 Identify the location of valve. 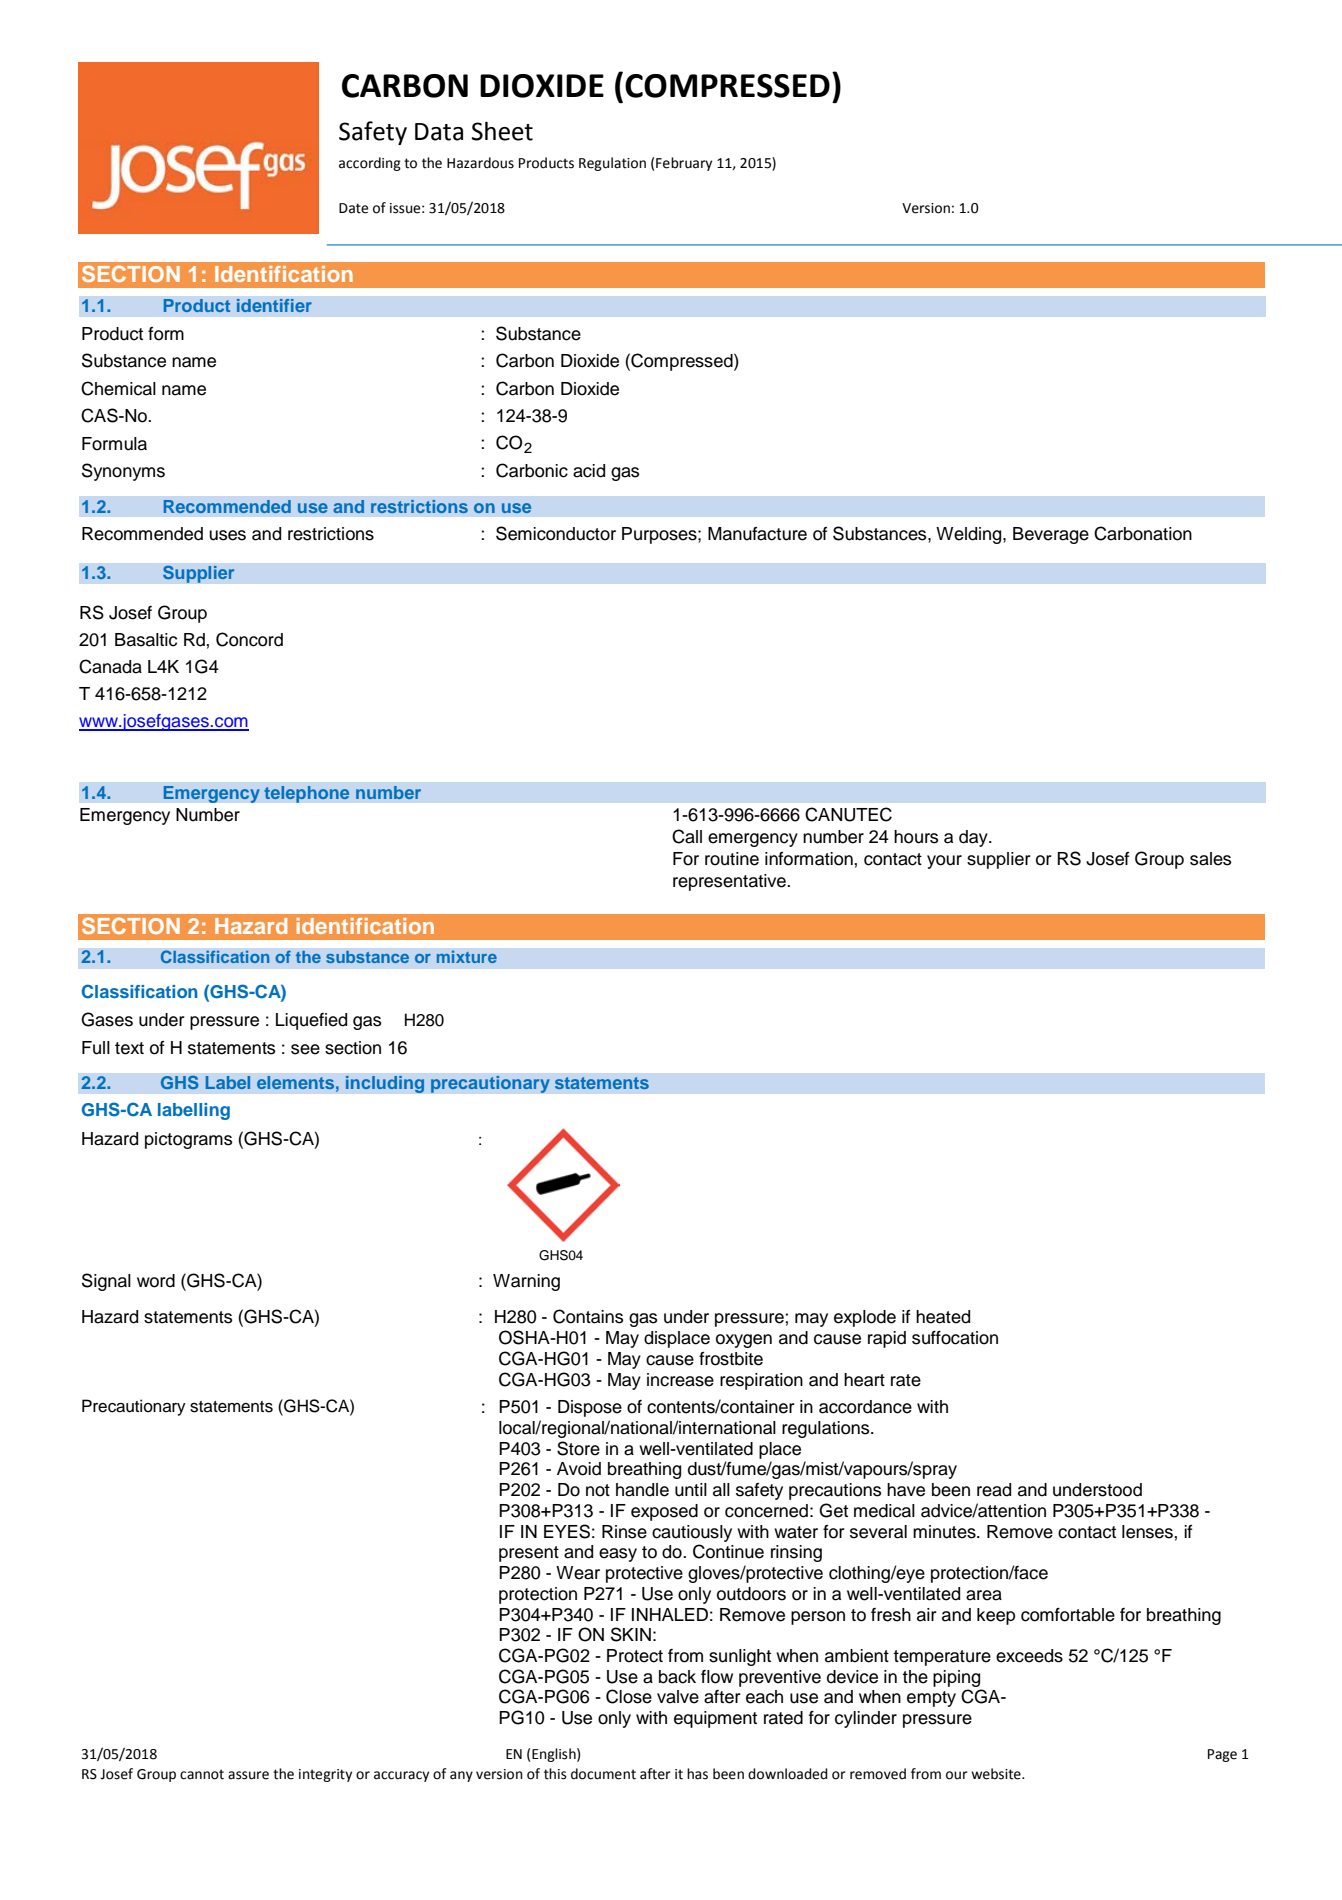
(678, 1697).
